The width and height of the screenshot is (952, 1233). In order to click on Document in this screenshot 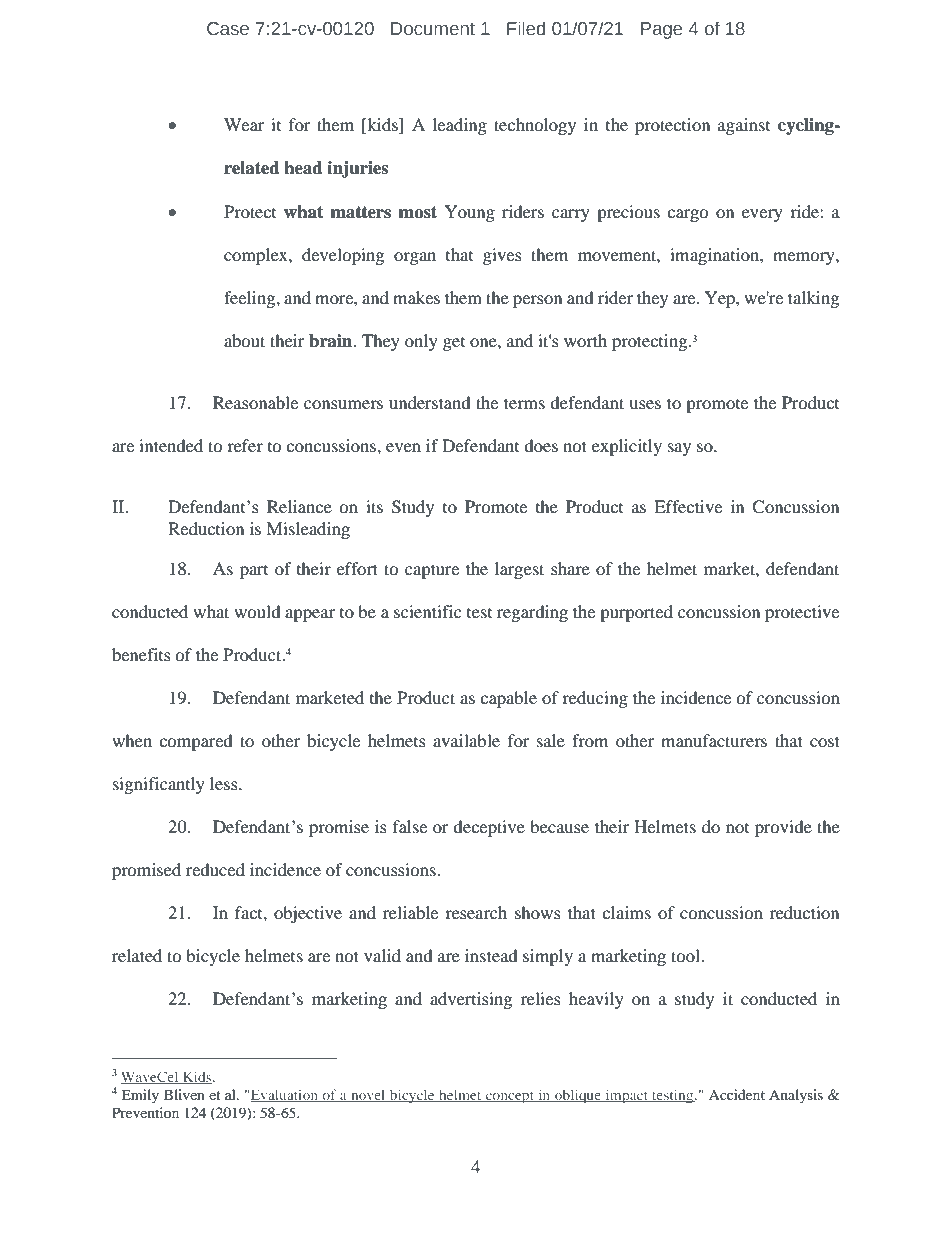, I will do `click(433, 29)`.
